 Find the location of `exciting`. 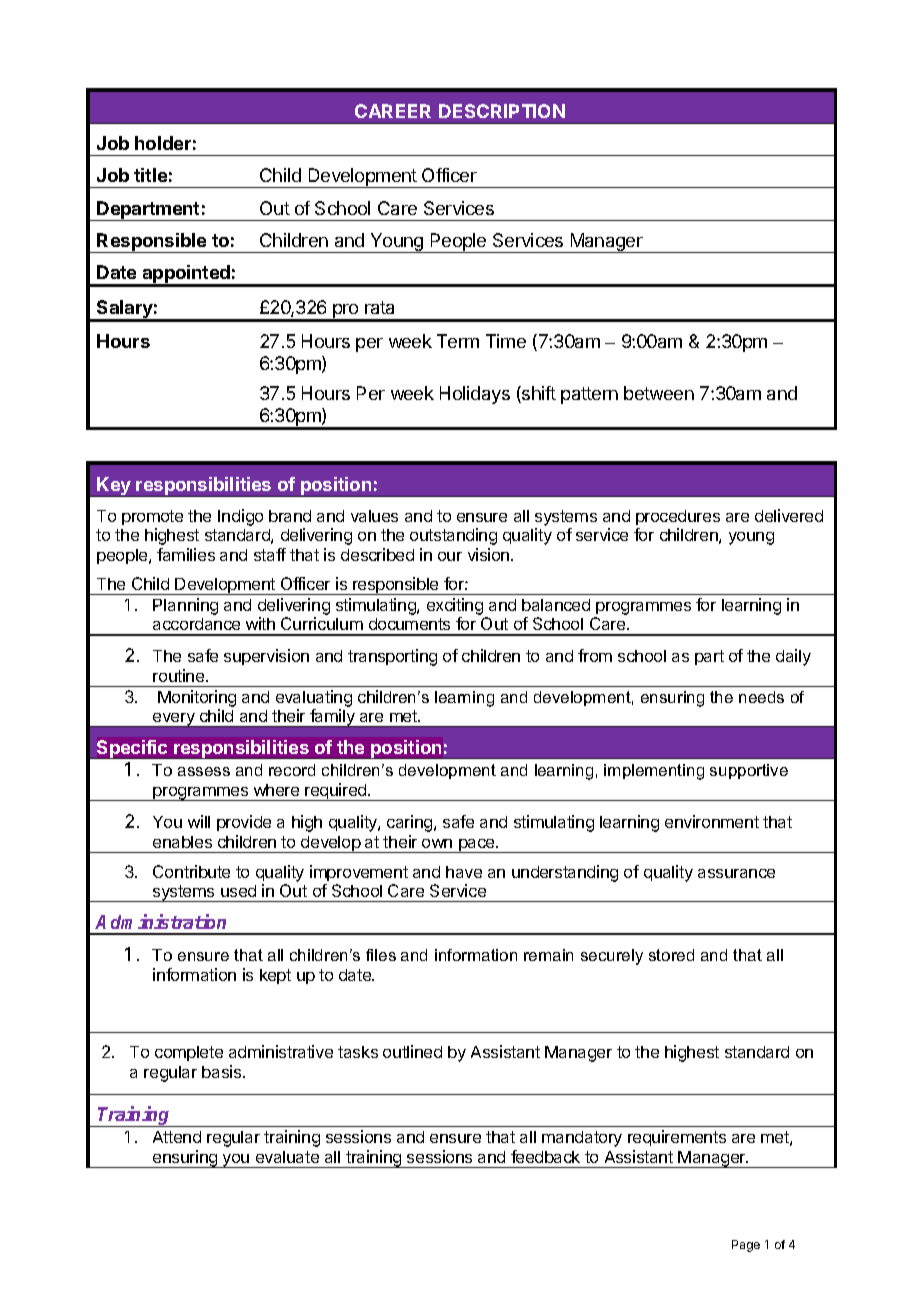

exciting is located at coordinates (456, 608).
